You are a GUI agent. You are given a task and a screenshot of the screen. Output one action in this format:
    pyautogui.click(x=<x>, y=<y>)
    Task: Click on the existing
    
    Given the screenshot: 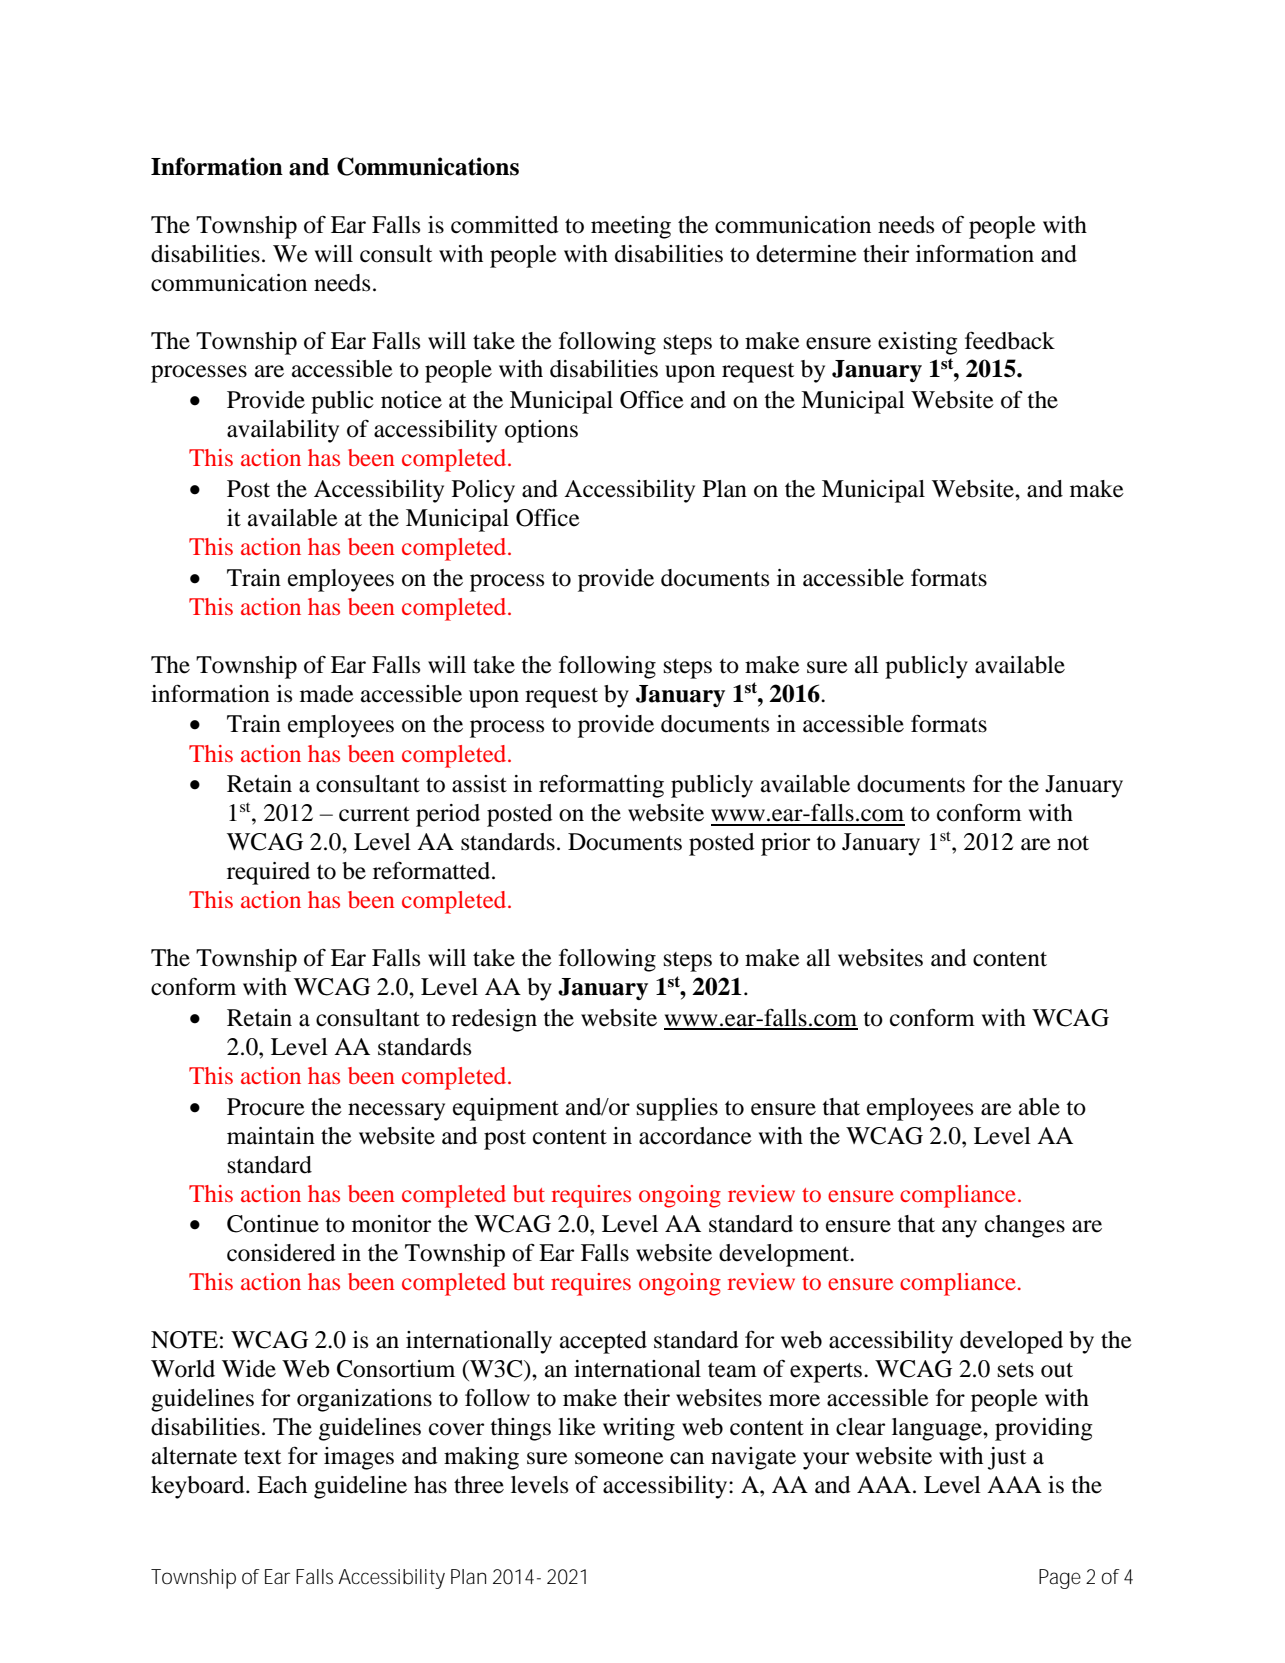 What is the action you would take?
    pyautogui.click(x=918, y=343)
